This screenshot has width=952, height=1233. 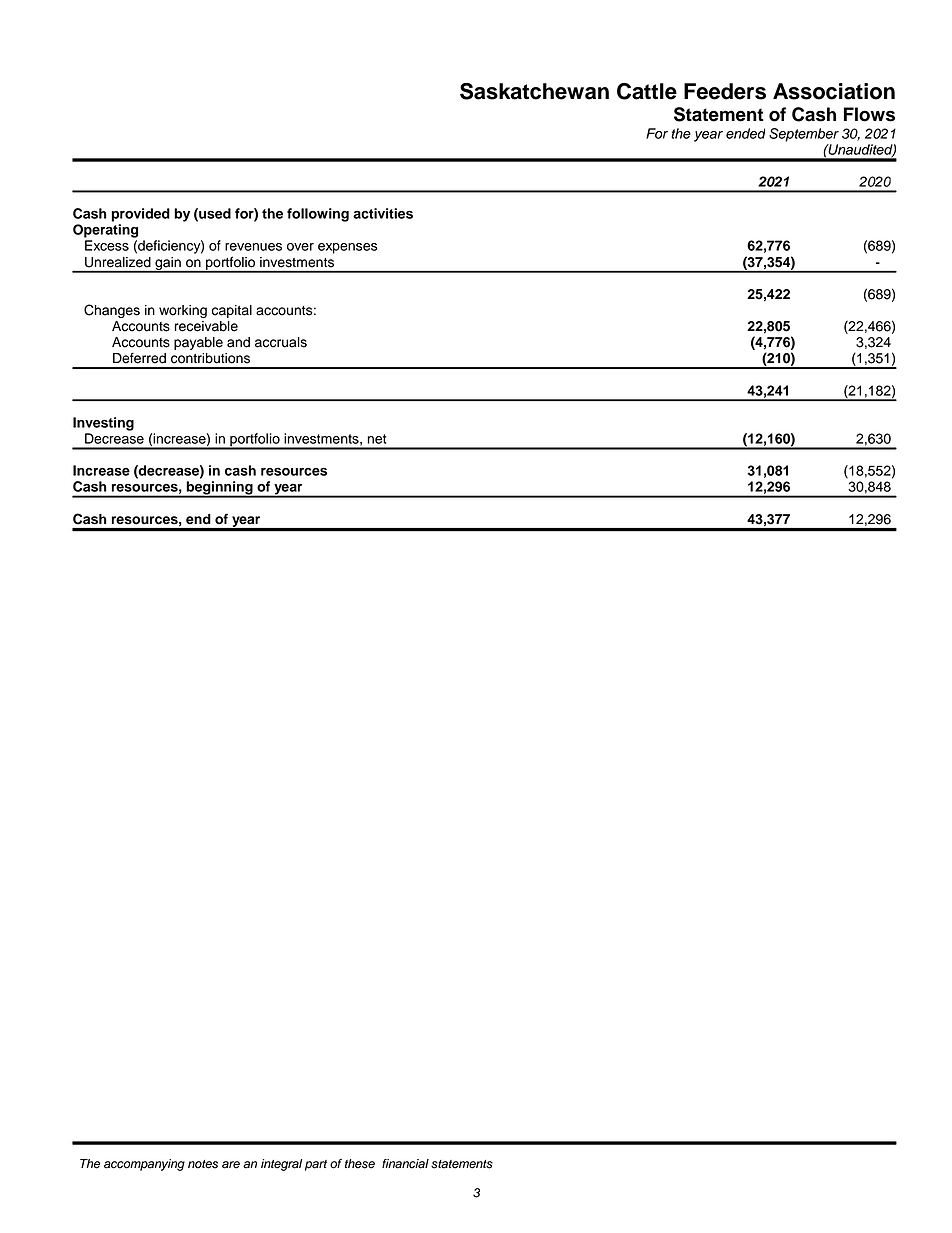 I want to click on net, so click(x=376, y=439).
